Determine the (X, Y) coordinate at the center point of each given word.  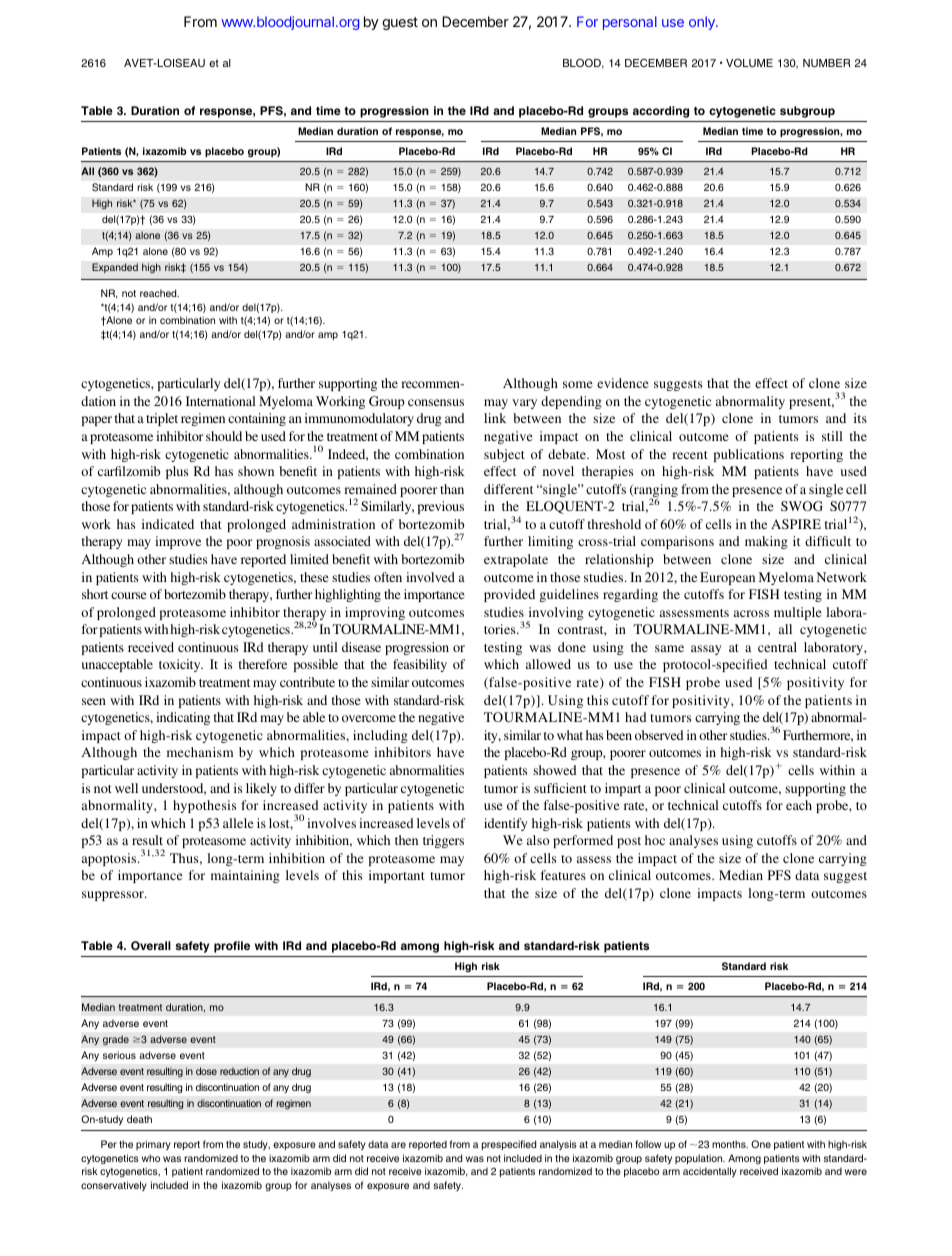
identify (506, 824)
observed (659, 735)
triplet (162, 419)
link (495, 418)
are (398, 1145)
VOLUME (749, 63)
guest (400, 23)
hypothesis (204, 806)
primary (153, 1145)
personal (630, 23)
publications (748, 455)
